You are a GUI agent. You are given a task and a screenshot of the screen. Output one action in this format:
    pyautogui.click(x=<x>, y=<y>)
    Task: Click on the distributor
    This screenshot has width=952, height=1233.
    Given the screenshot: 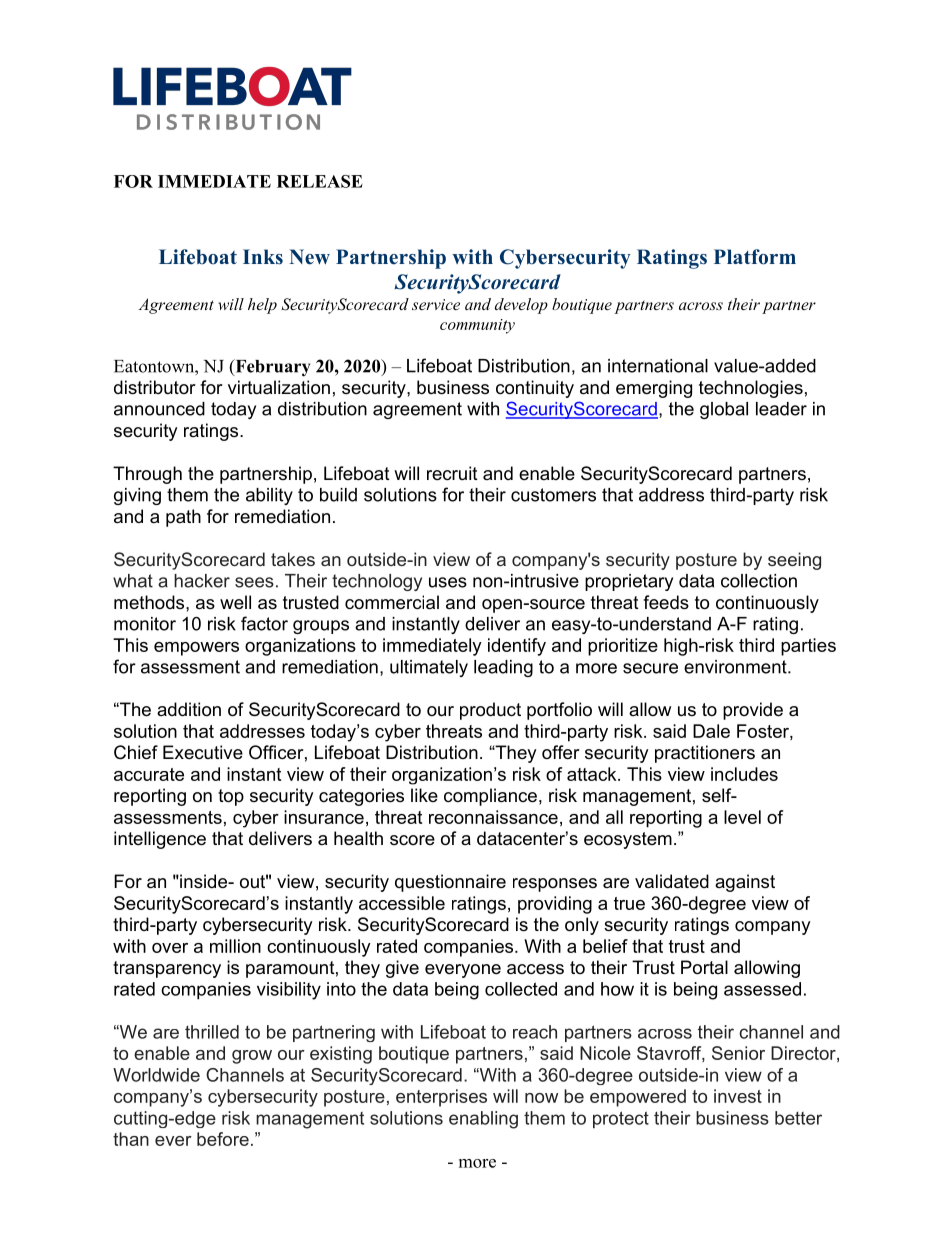 What is the action you would take?
    pyautogui.click(x=155, y=387)
